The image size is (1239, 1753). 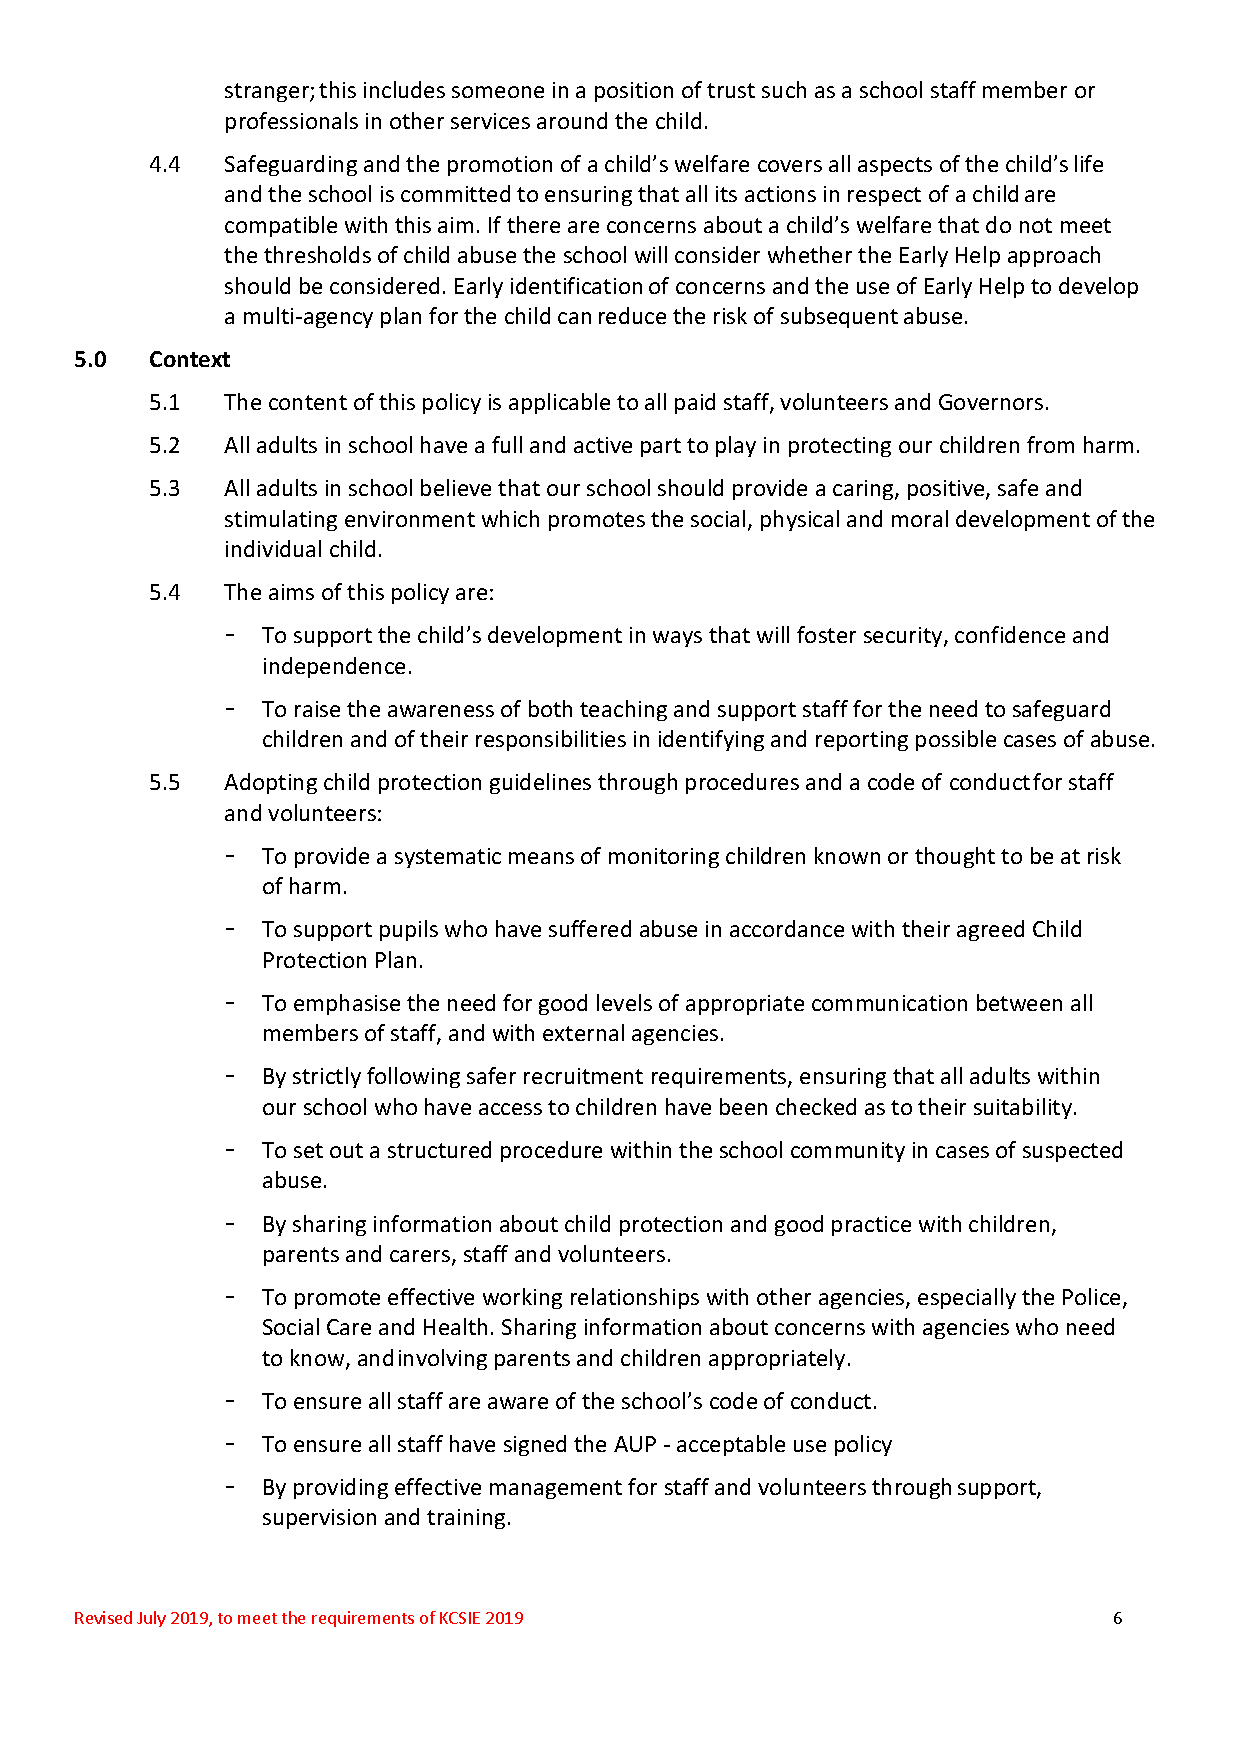 I want to click on suitability, so click(x=1024, y=1108).
